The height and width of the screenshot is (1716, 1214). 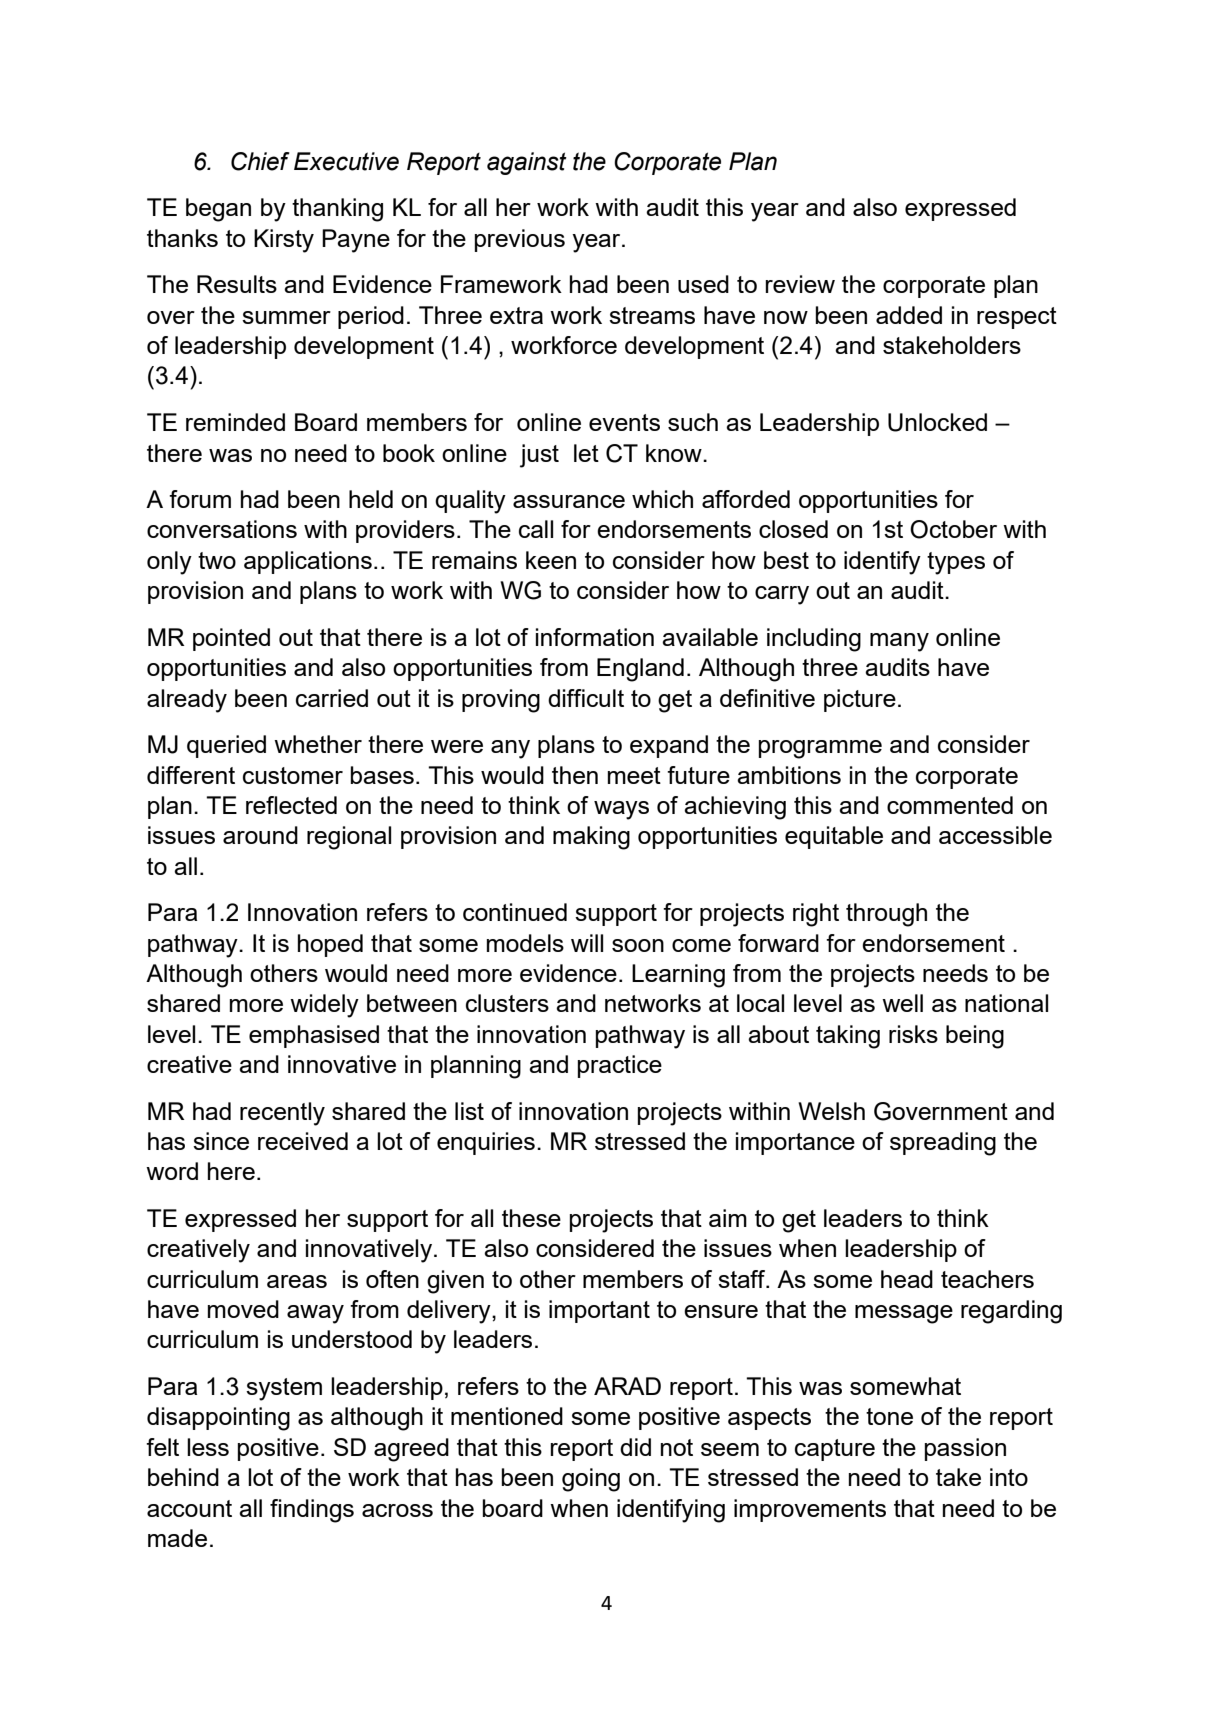 I want to click on passion, so click(x=965, y=1449).
